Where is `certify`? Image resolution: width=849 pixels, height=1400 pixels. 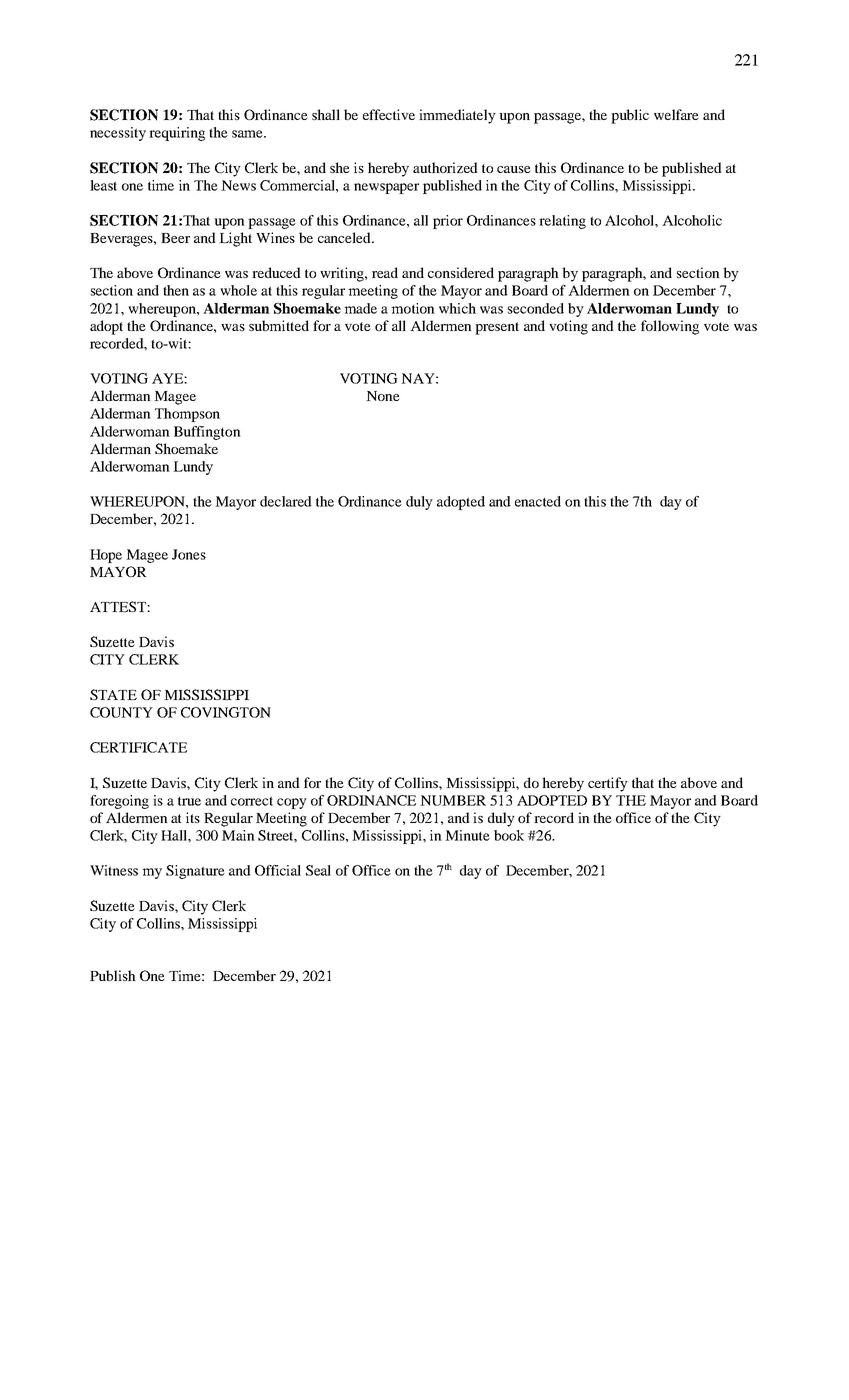
certify is located at coordinates (608, 784).
